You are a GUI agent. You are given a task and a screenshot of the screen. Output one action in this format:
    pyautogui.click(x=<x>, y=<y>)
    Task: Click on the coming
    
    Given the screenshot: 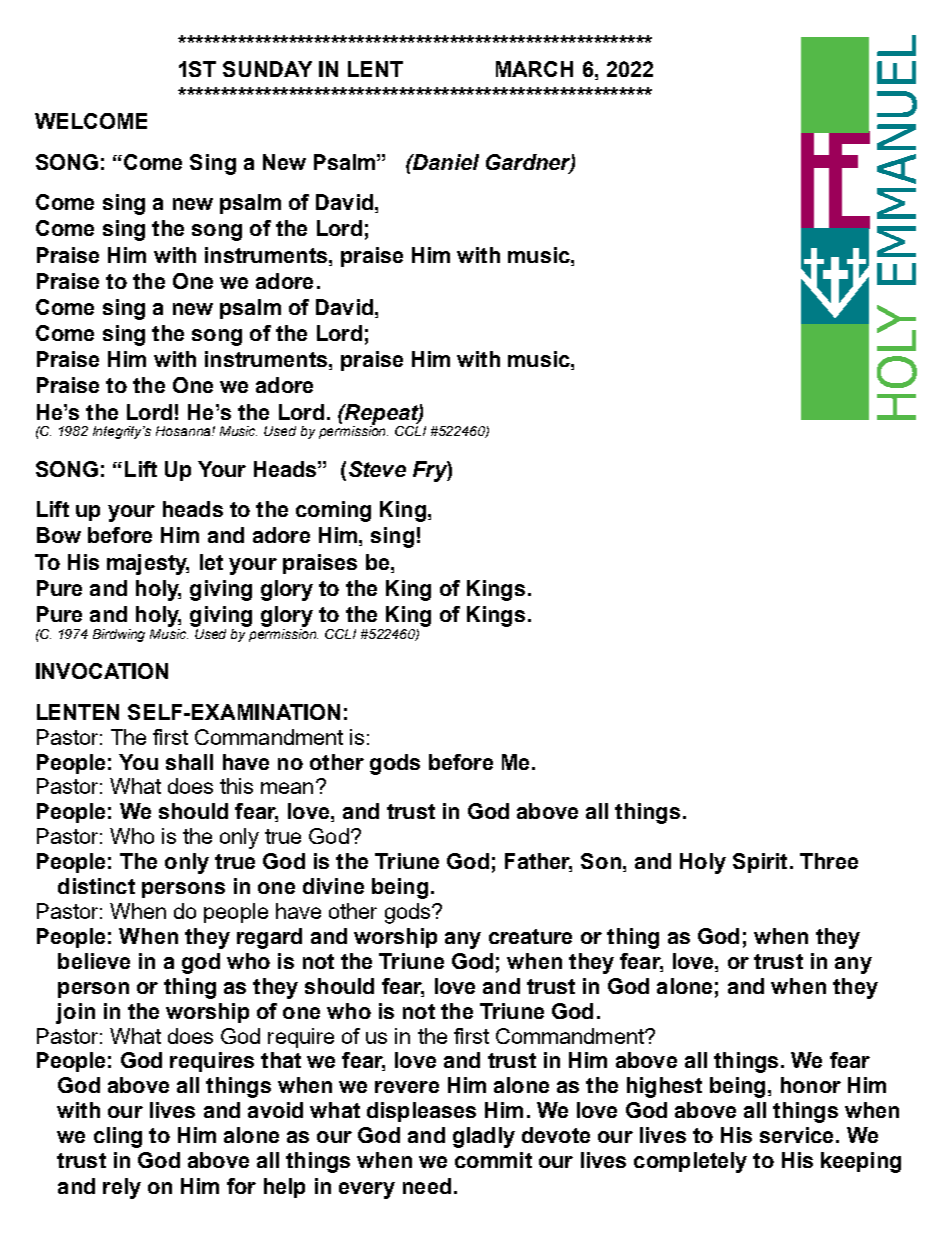 What is the action you would take?
    pyautogui.click(x=333, y=511)
